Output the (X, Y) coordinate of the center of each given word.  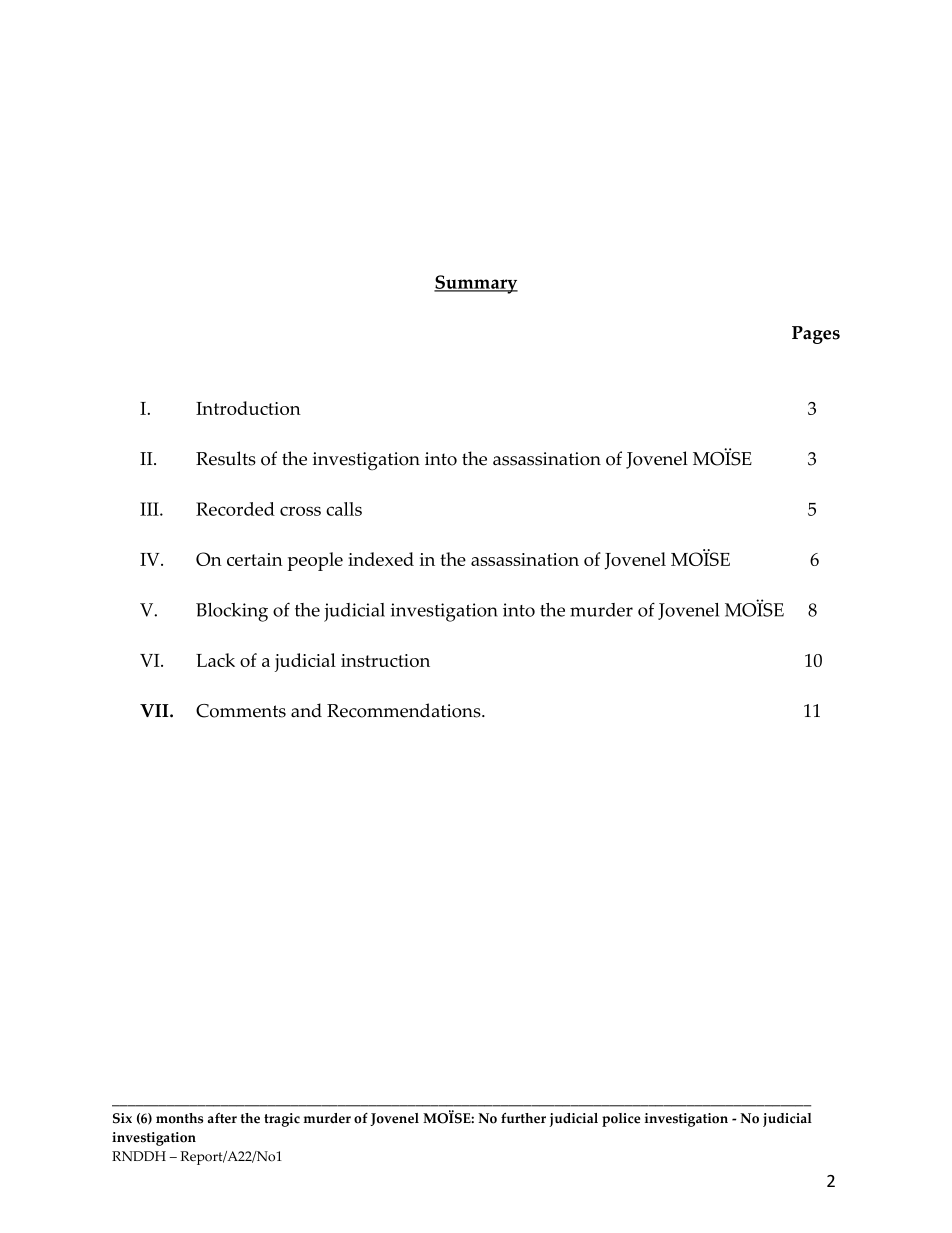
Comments (241, 711)
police (621, 1120)
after (222, 1118)
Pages (816, 335)
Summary (476, 284)
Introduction (248, 408)
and (306, 710)
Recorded (235, 509)
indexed (381, 559)
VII (155, 710)
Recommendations (405, 710)
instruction (385, 660)
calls (344, 509)
